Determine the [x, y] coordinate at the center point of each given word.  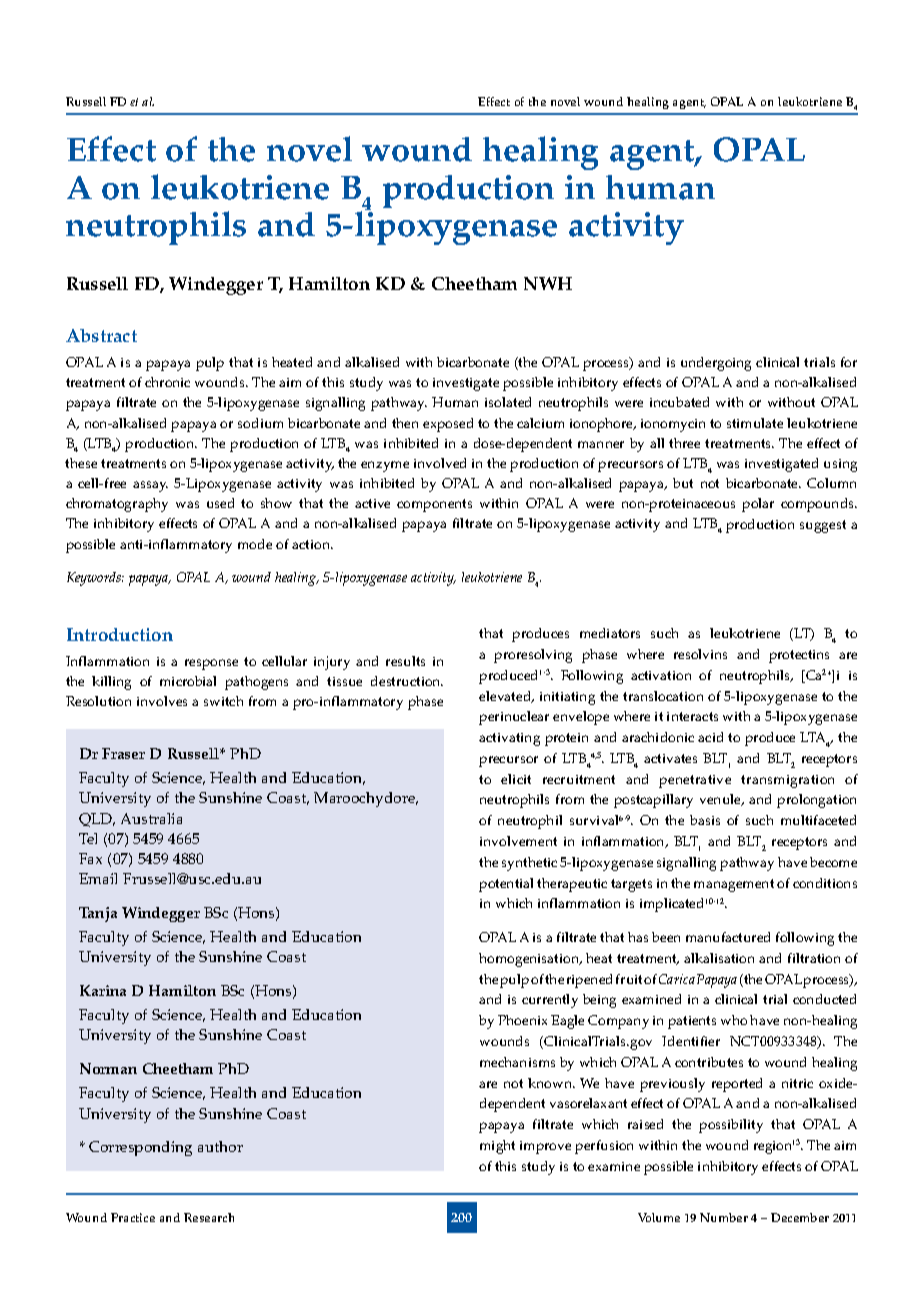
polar [758, 505]
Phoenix [522, 1020]
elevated [506, 697]
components [434, 505]
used [220, 503]
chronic [167, 382]
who [734, 1020]
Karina [103, 990]
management [734, 885]
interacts [692, 716]
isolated [508, 402]
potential [506, 885]
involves [162, 701]
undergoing [716, 364]
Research [209, 1217]
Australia [151, 818]
